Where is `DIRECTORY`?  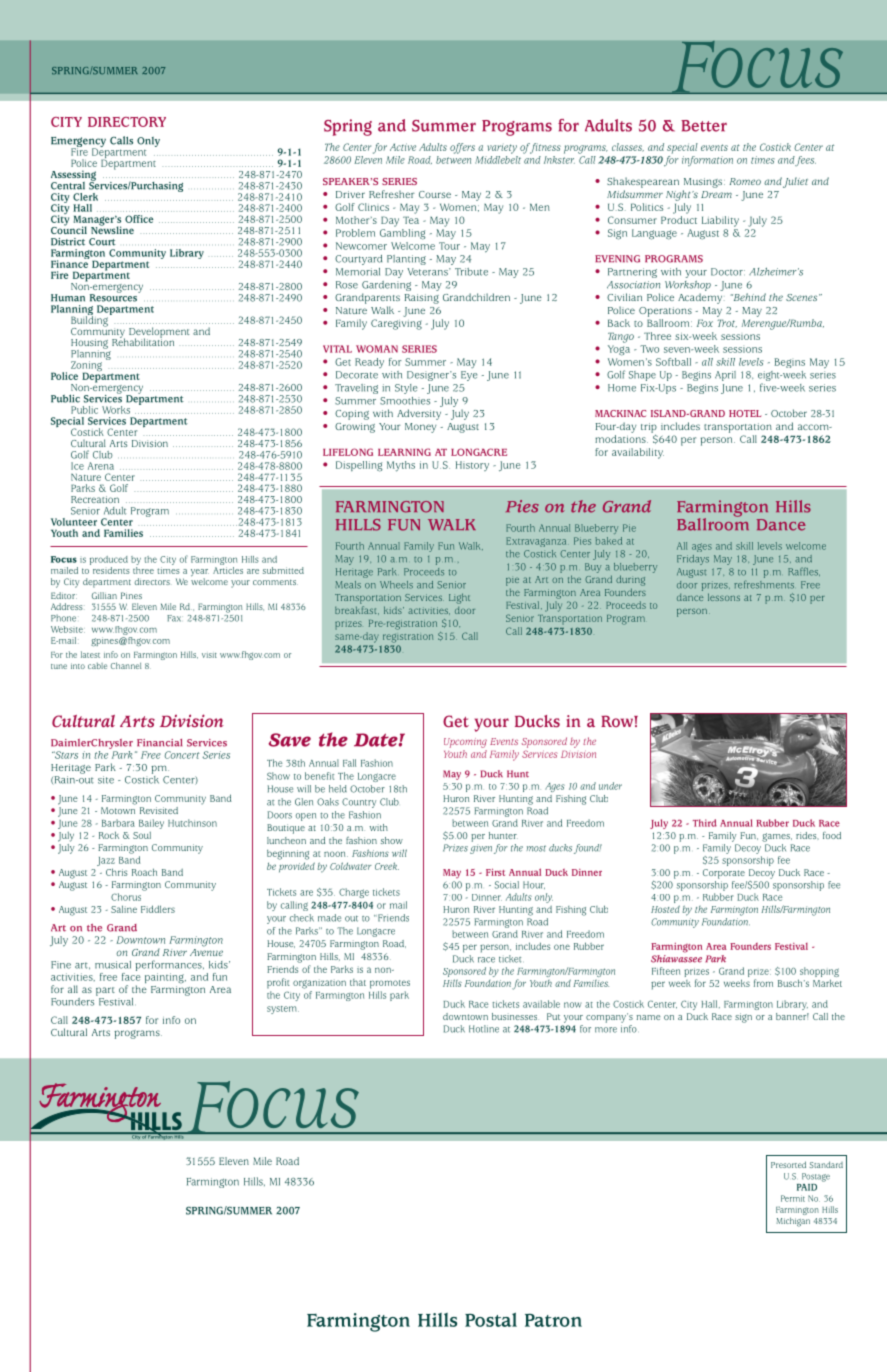
DIRECTORY is located at coordinates (127, 122).
